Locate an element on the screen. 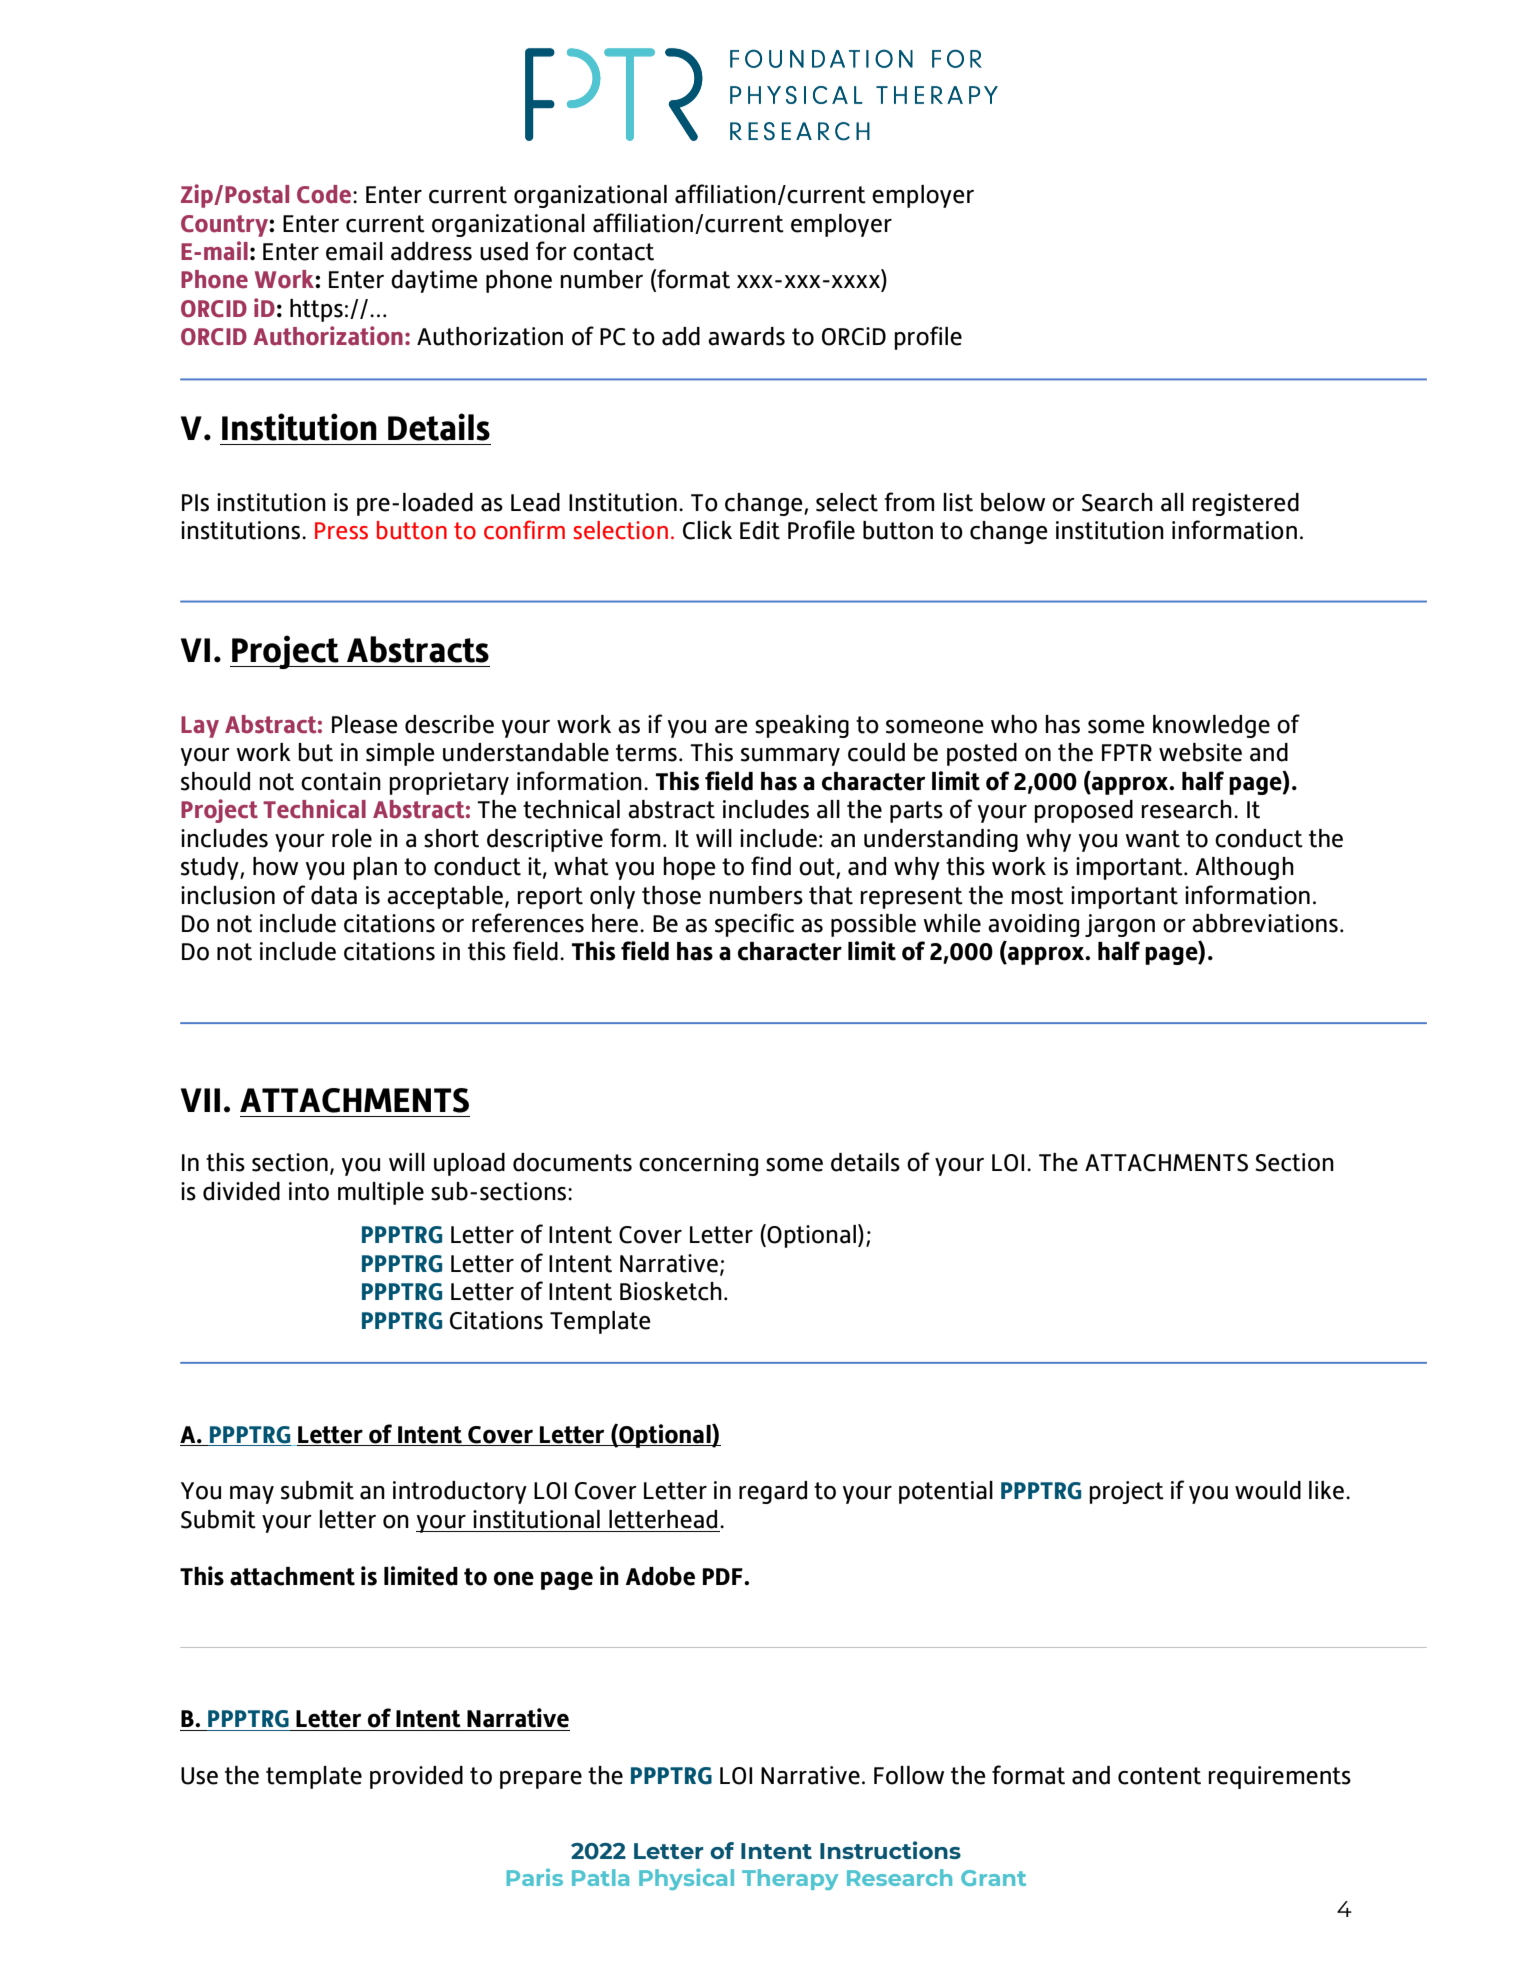 This screenshot has width=1532, height=1982. registered is located at coordinates (1245, 504).
